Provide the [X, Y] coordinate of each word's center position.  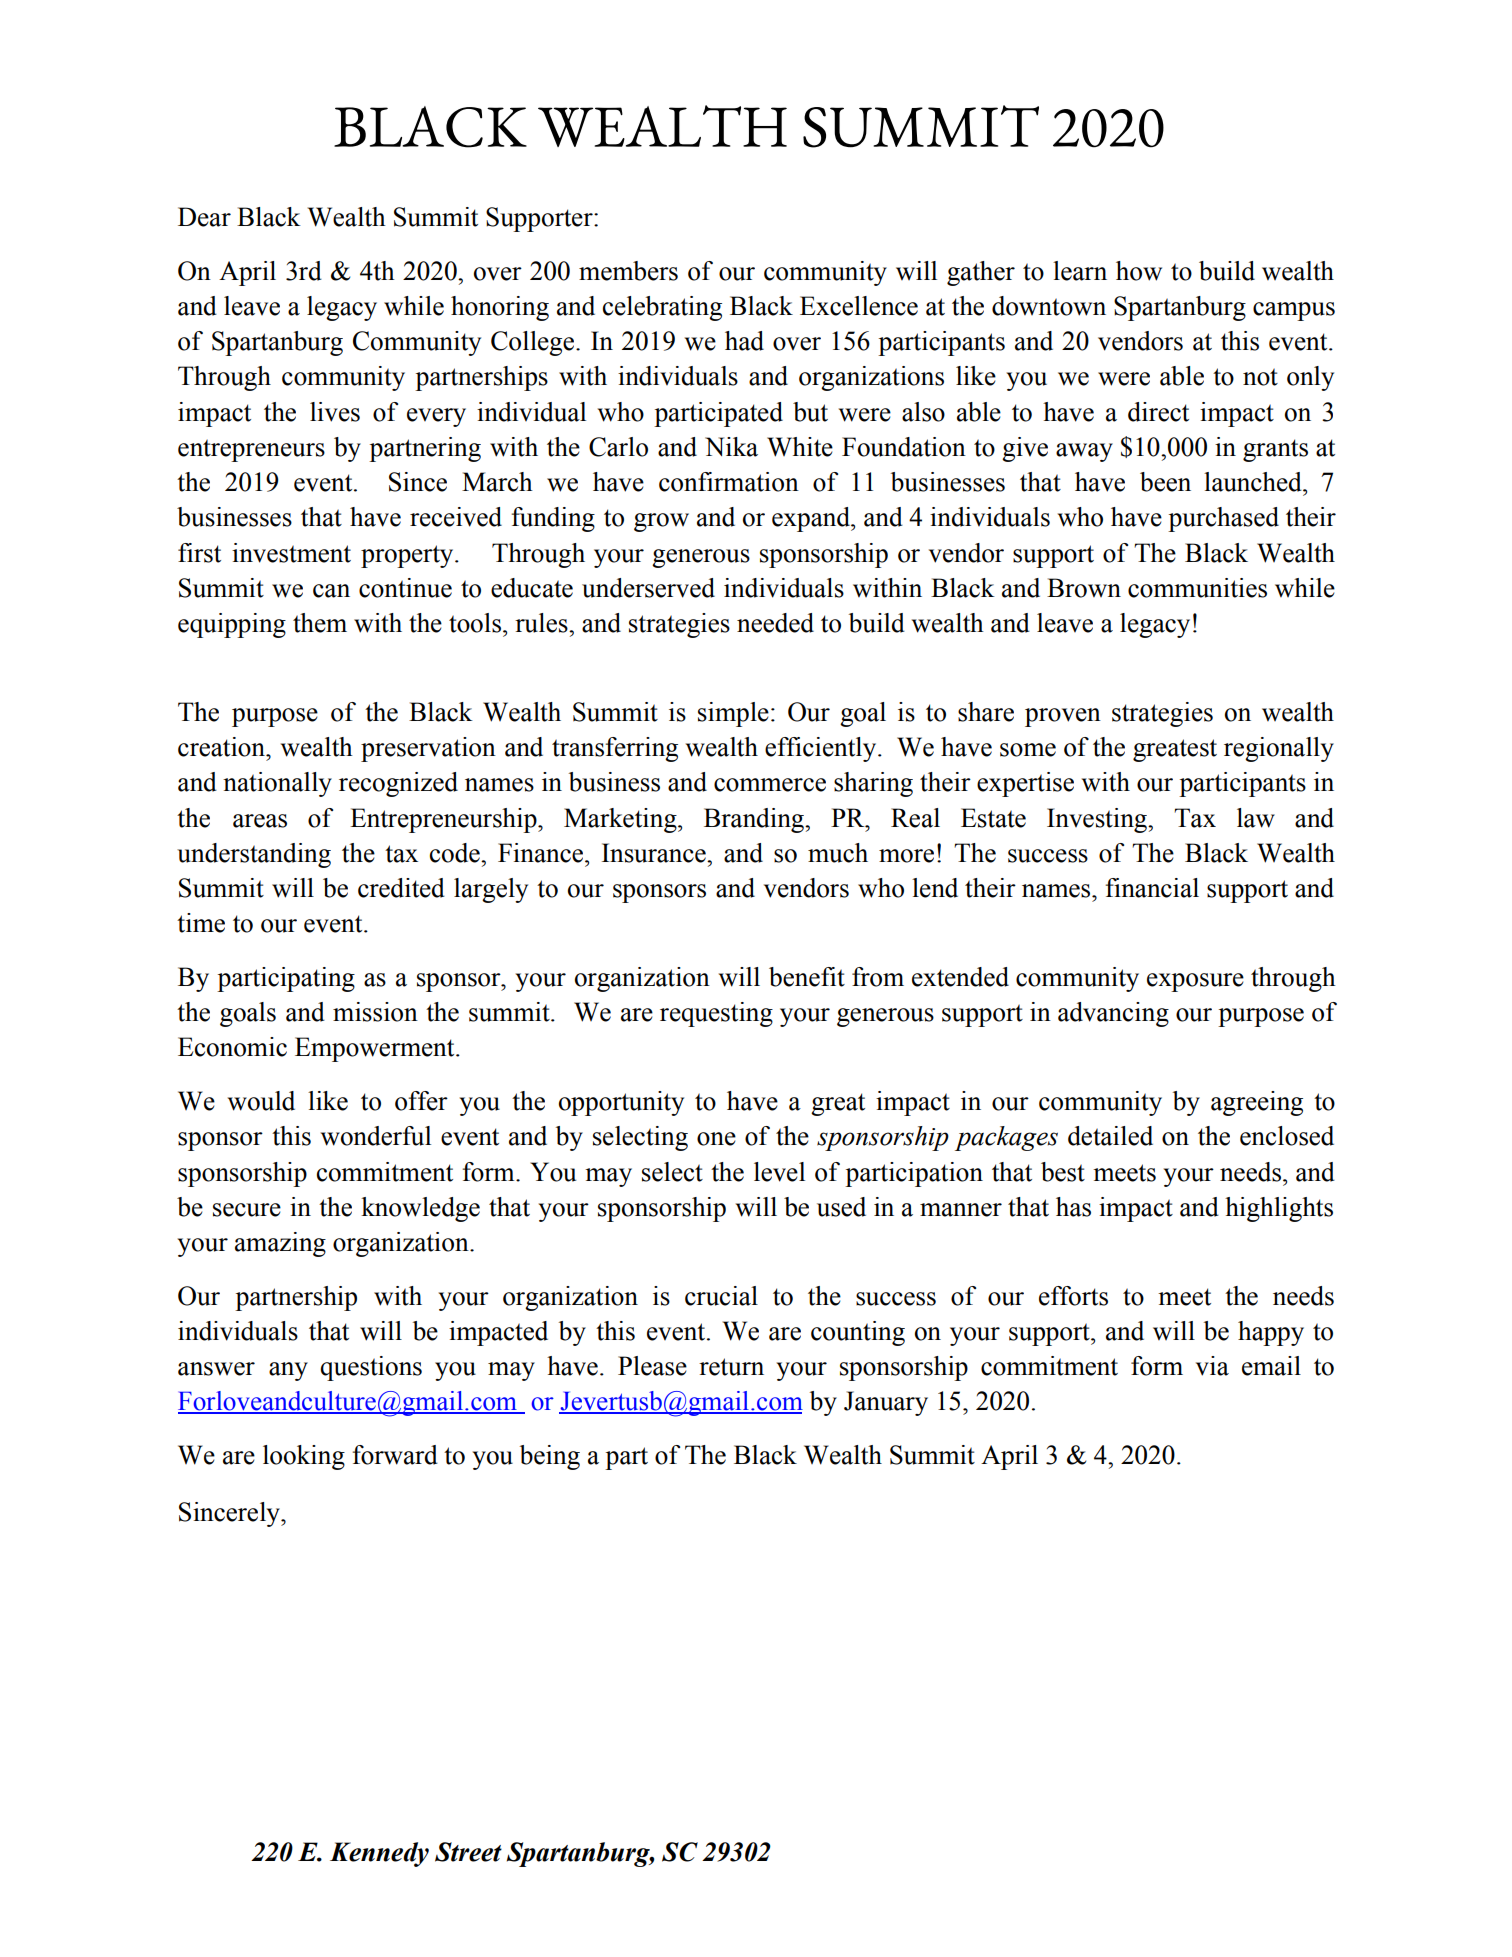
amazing [280, 1244]
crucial [721, 1296]
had [744, 341]
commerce [770, 785]
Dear [204, 217]
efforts [1073, 1296]
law [1256, 818]
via [1212, 1366]
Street [468, 1852]
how [1139, 271]
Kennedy [379, 1854]
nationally [277, 784]
